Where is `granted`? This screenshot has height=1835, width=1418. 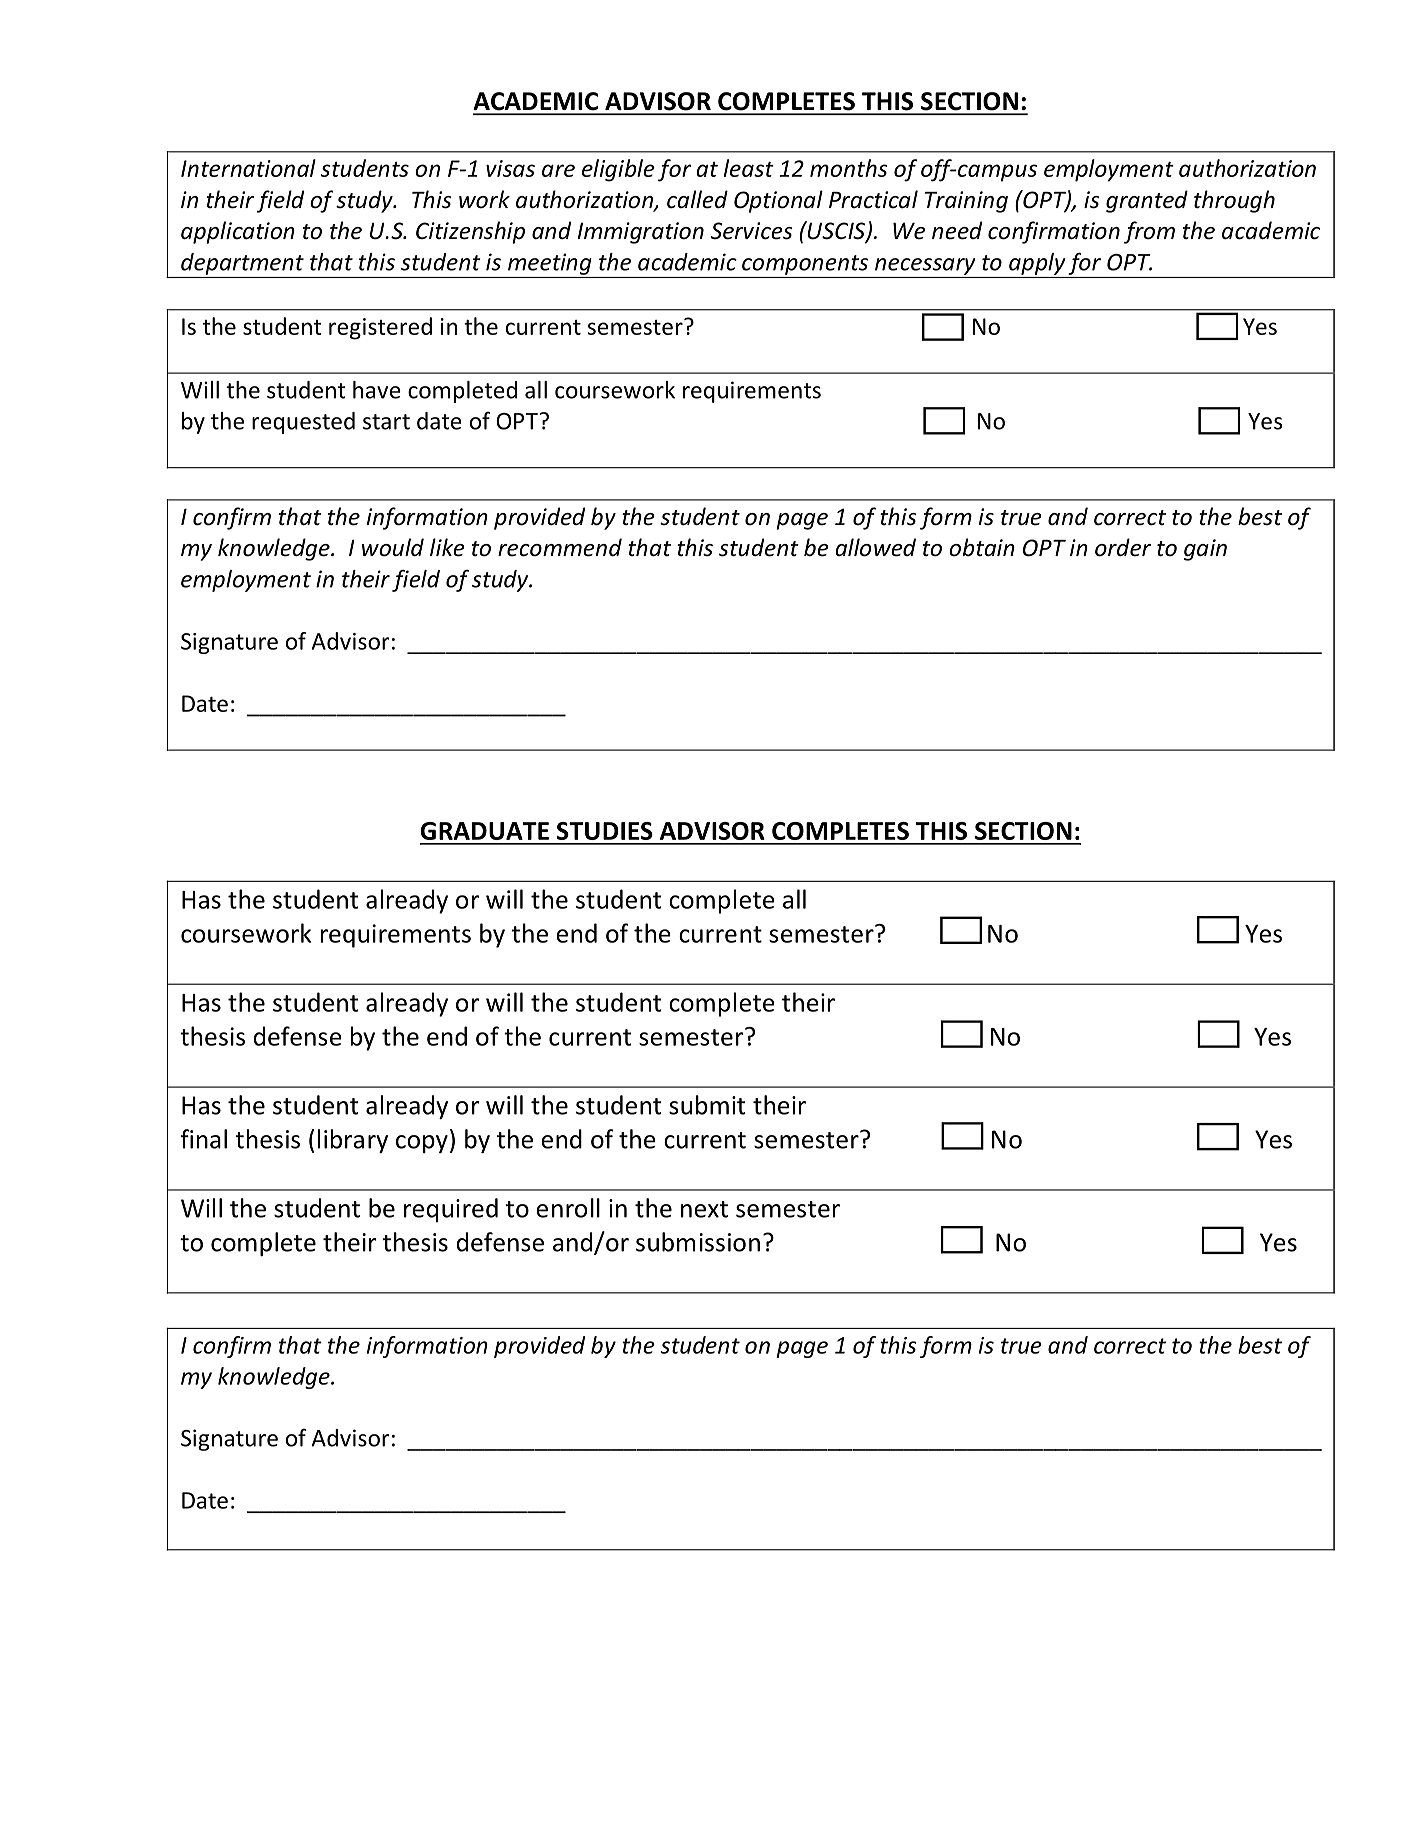
granted is located at coordinates (1147, 201).
